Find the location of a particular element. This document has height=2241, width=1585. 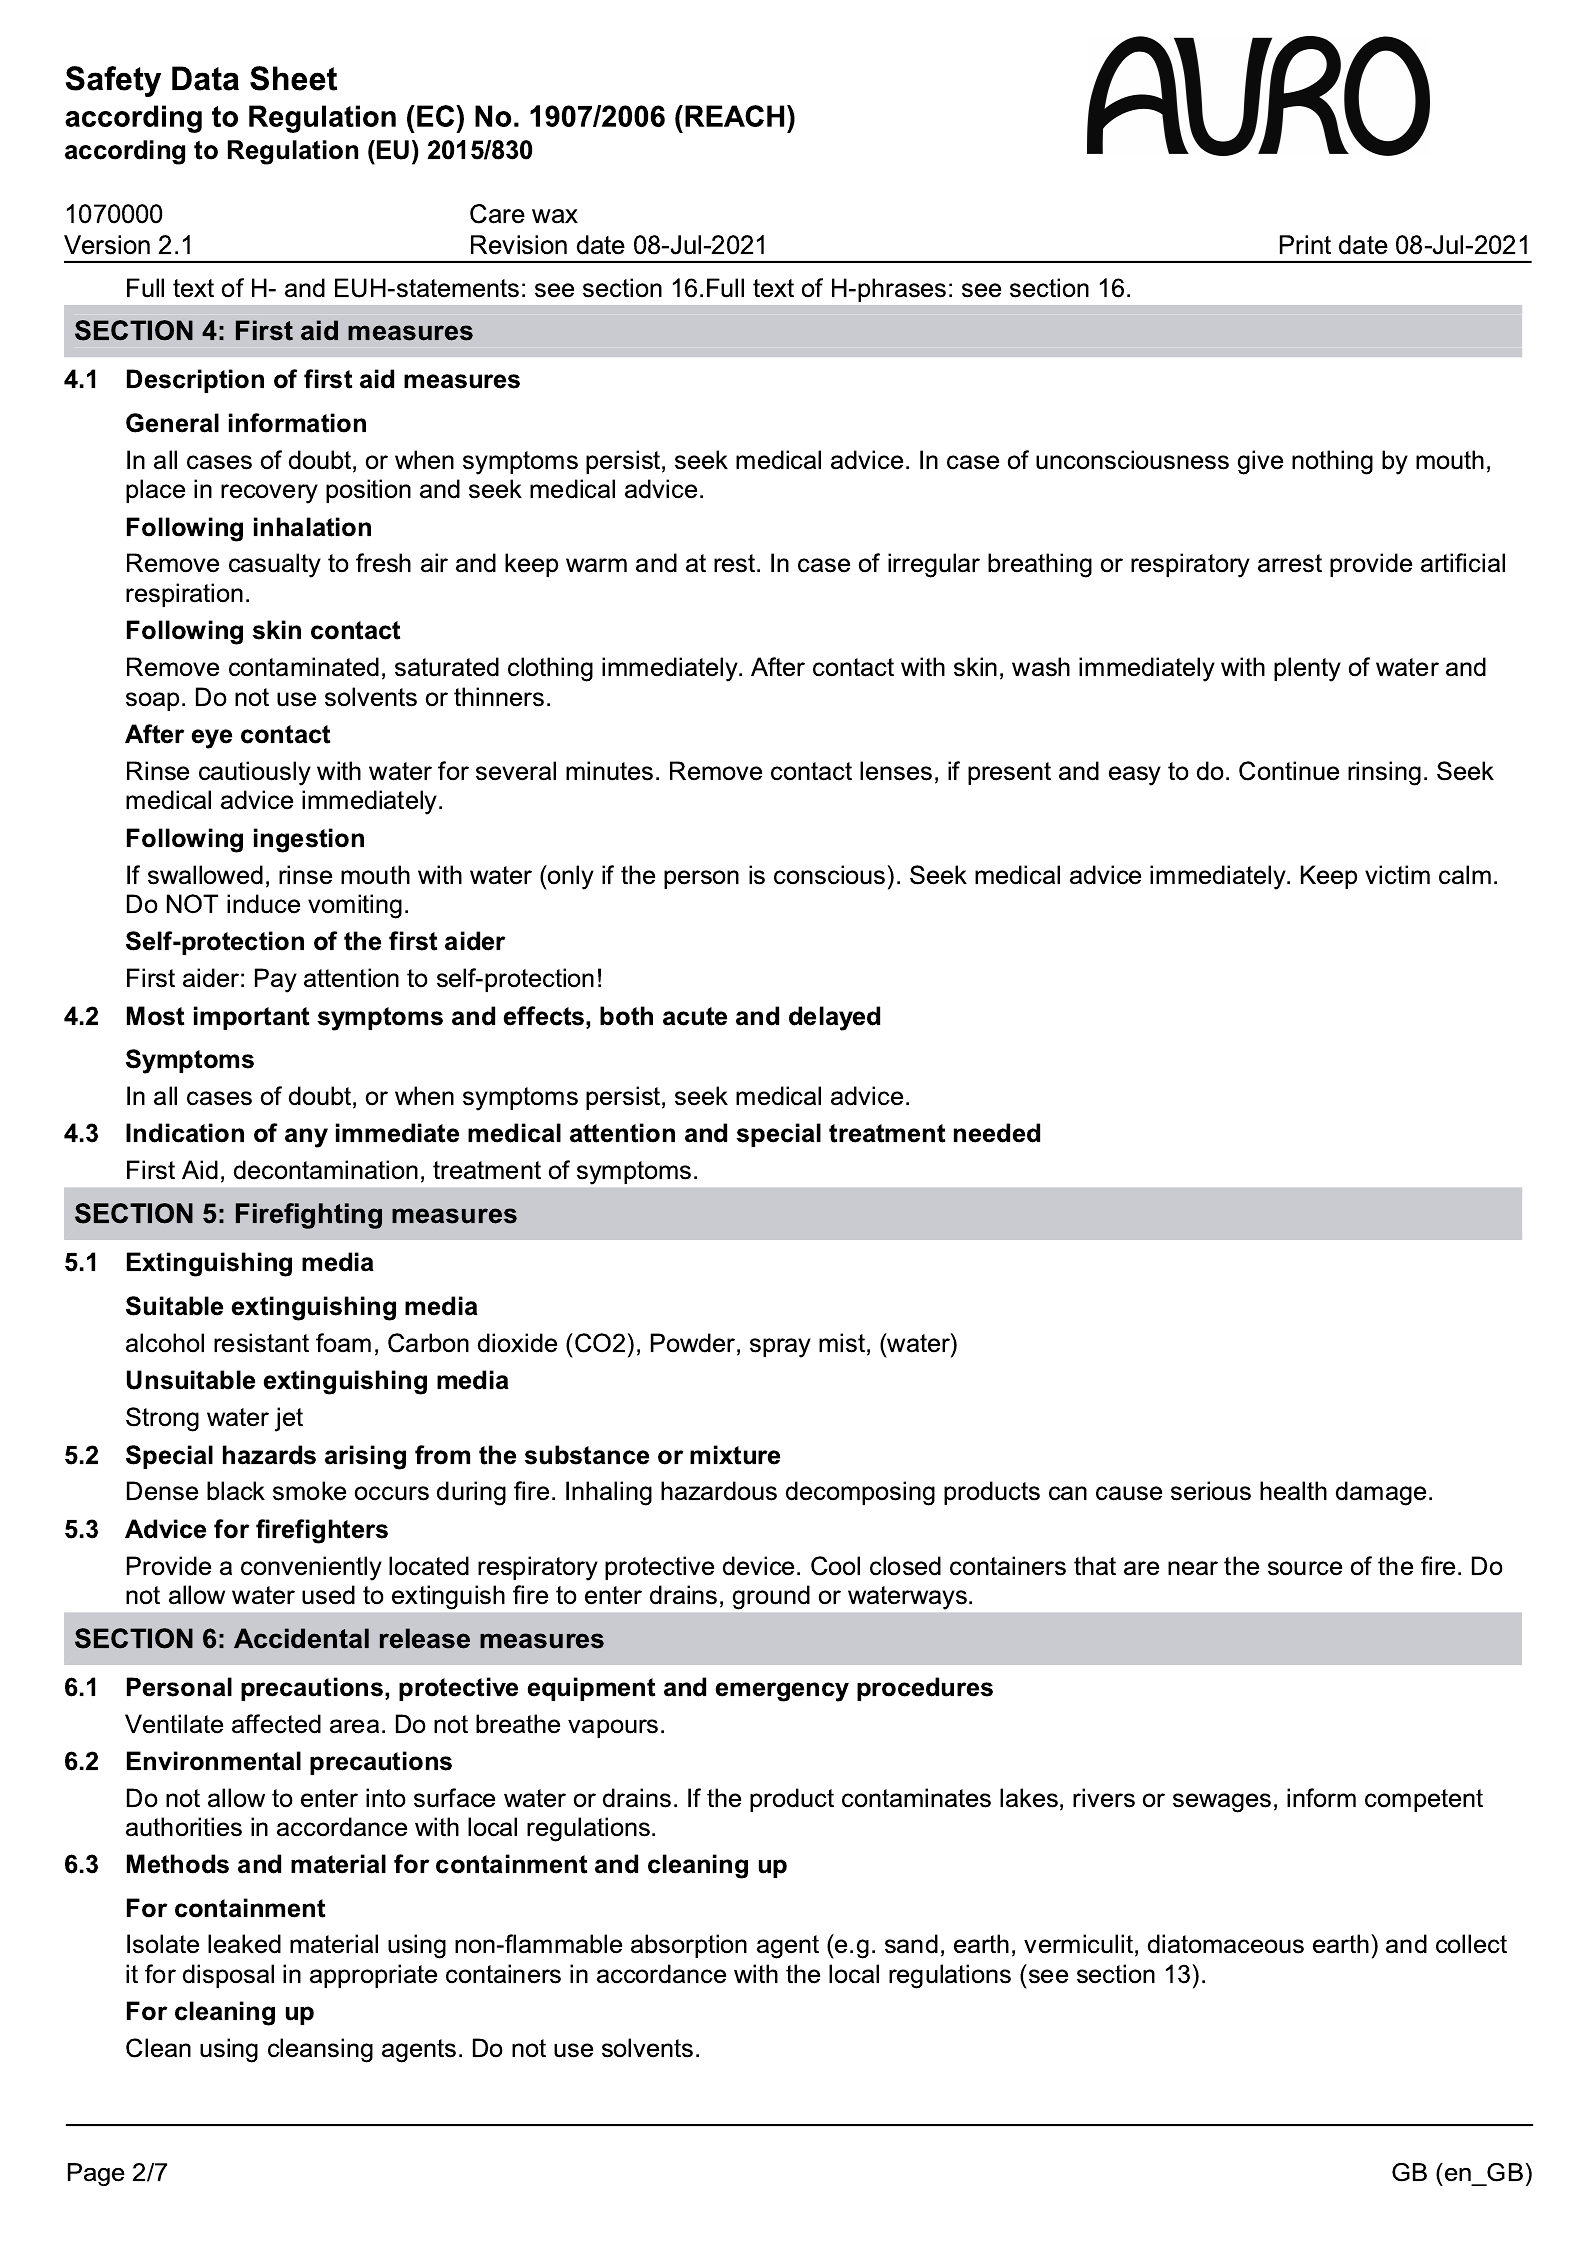

Page is located at coordinates (96, 2174).
